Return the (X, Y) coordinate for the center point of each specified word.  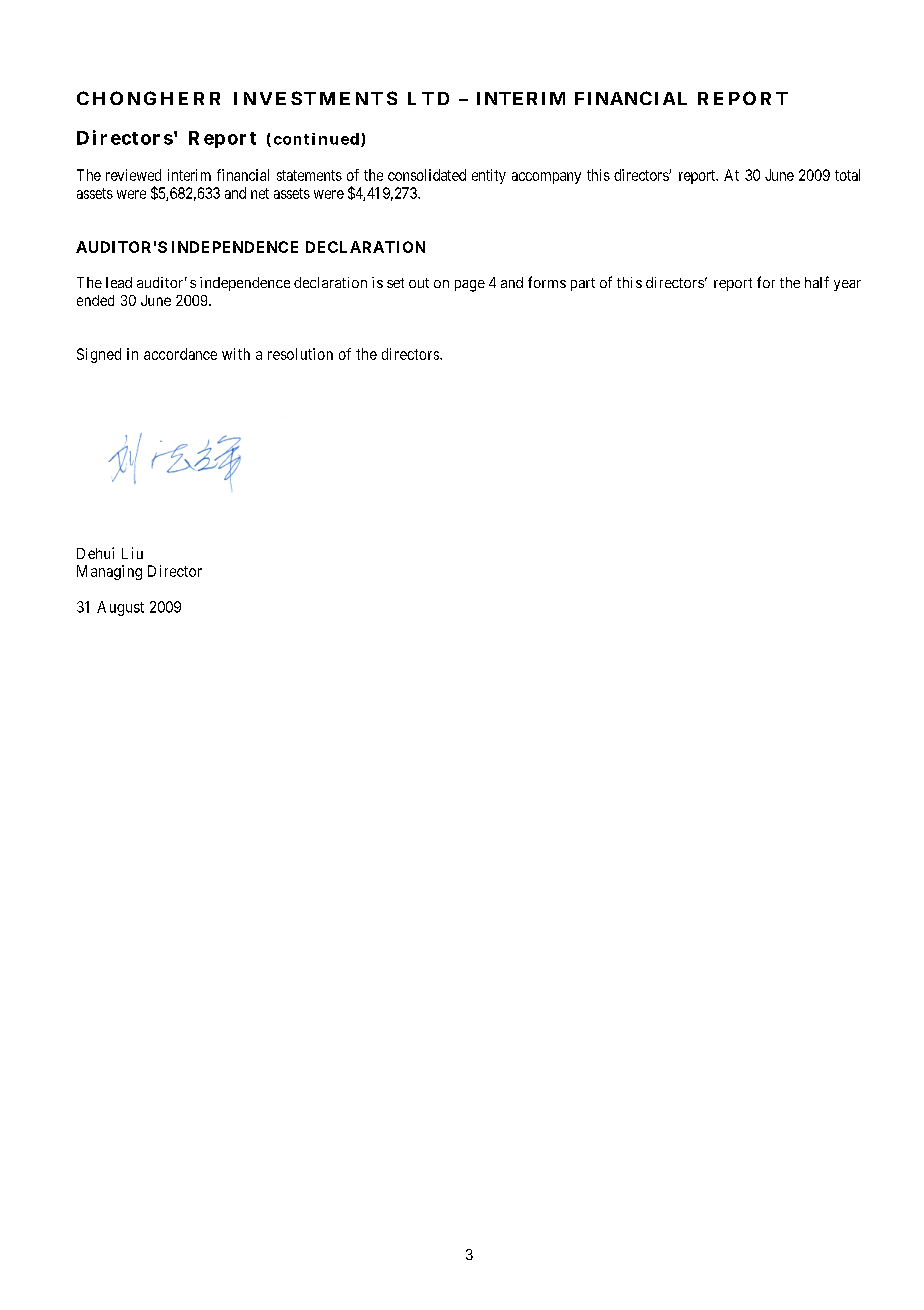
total (847, 175)
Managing (109, 572)
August (120, 608)
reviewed (133, 175)
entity (489, 176)
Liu (132, 553)
